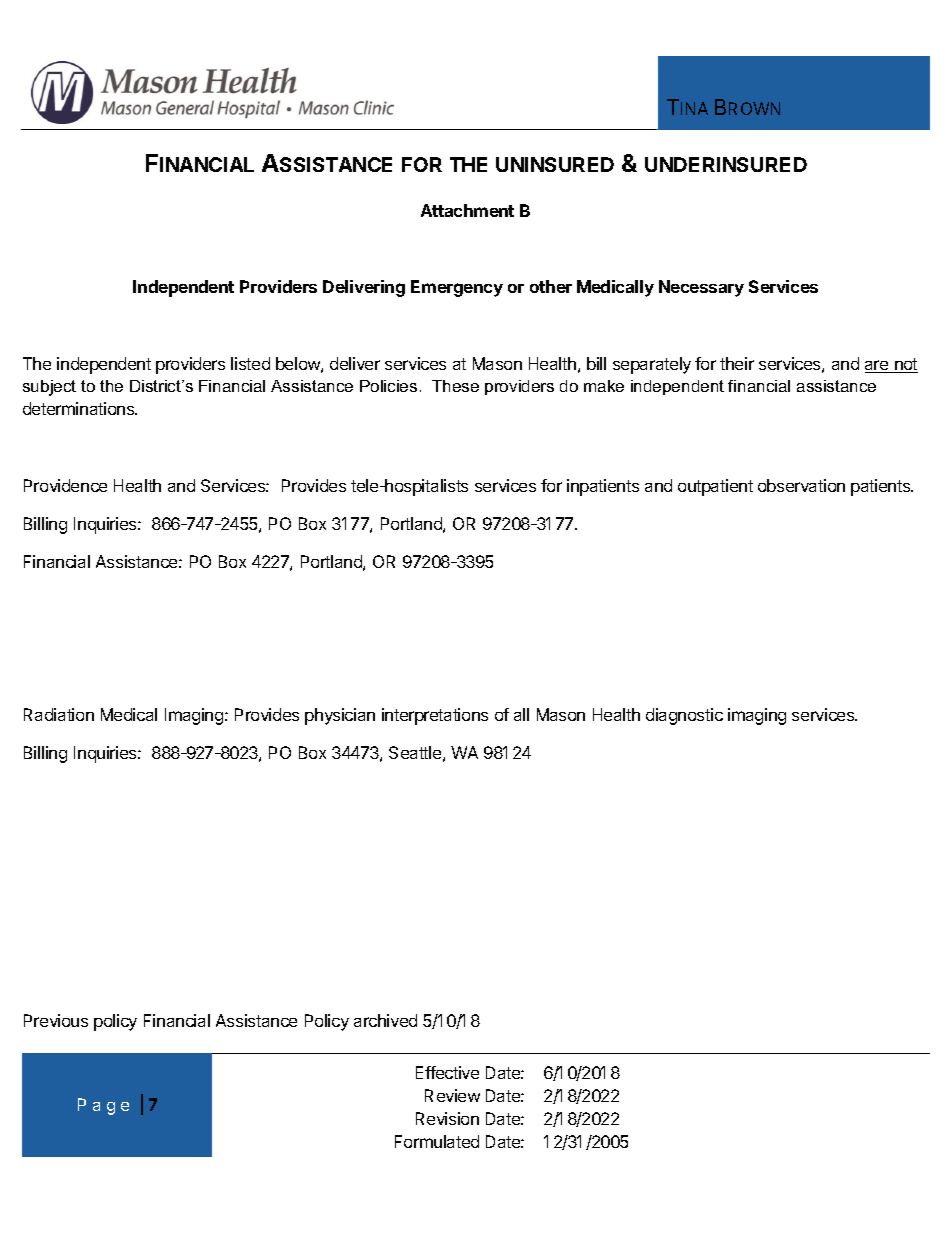 The image size is (952, 1233). Describe the element at coordinates (726, 164) in the screenshot. I see `UNDERINSURED` at that location.
